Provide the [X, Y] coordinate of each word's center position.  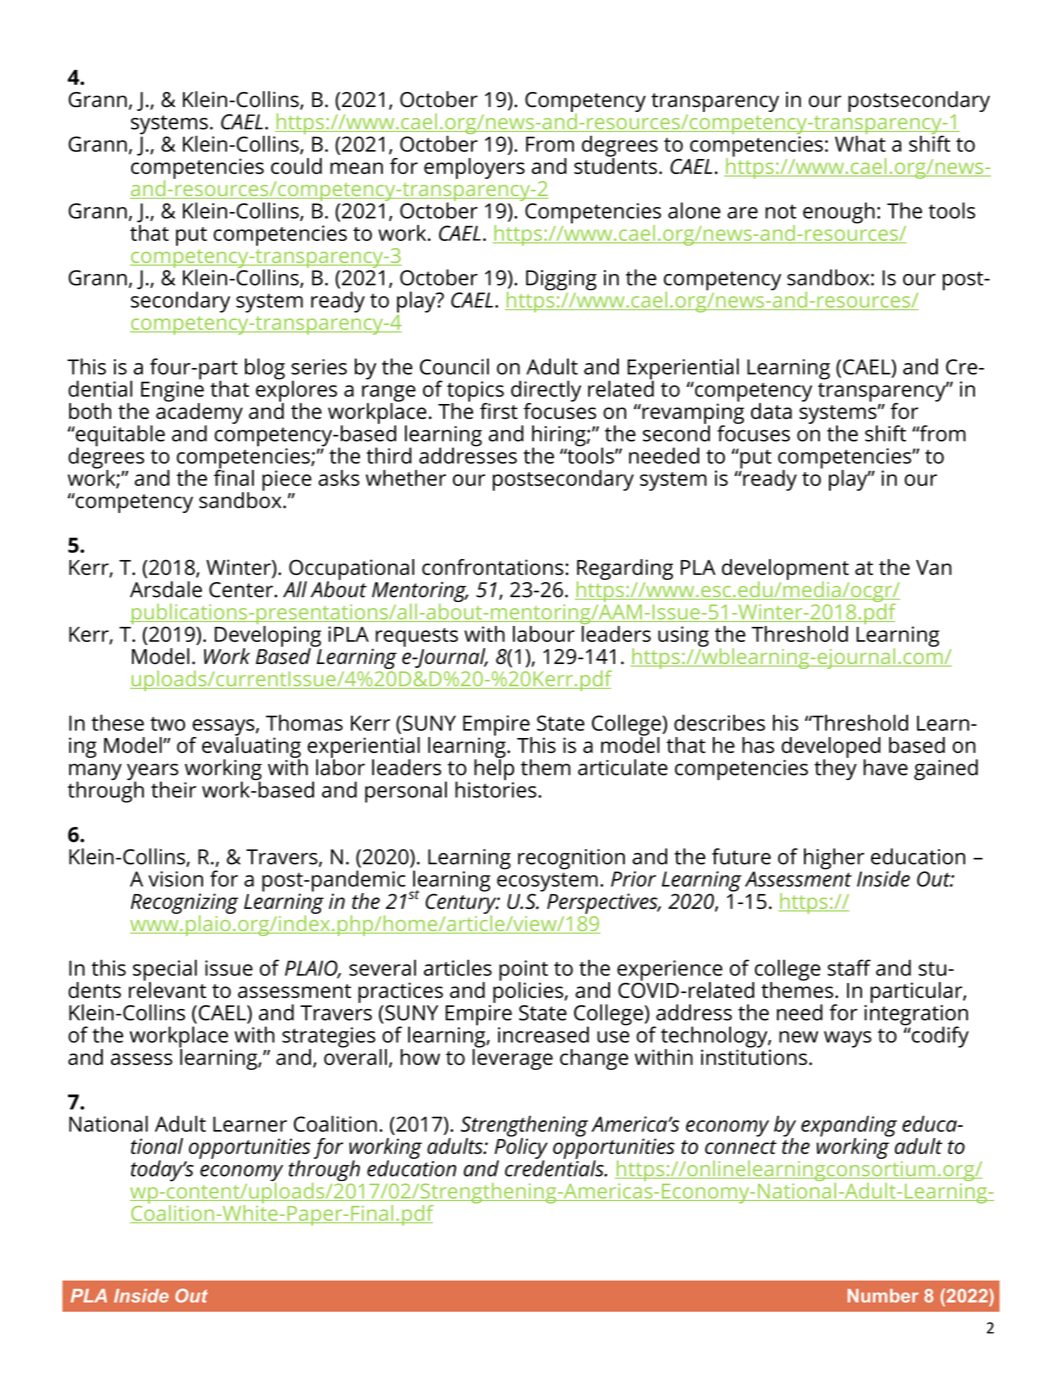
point [523, 971]
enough [839, 213]
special [165, 971]
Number [883, 1296]
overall [355, 1055]
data [771, 411]
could [296, 166]
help [494, 770]
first [499, 411]
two [167, 724]
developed [831, 748]
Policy [521, 1148]
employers [474, 168]
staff [849, 967]
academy [199, 413]
